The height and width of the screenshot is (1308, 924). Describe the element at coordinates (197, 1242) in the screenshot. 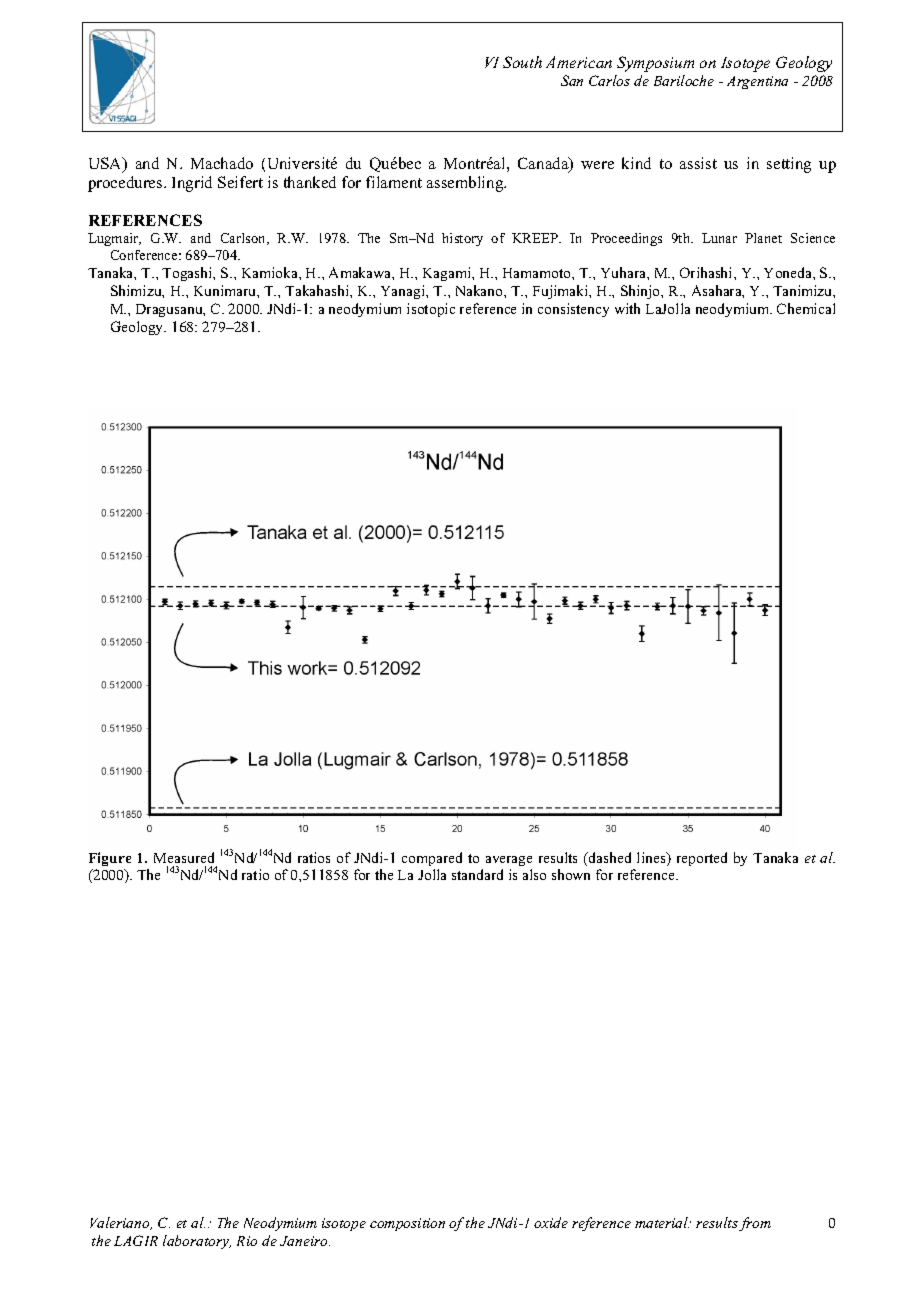

I see `laboratory` at that location.
